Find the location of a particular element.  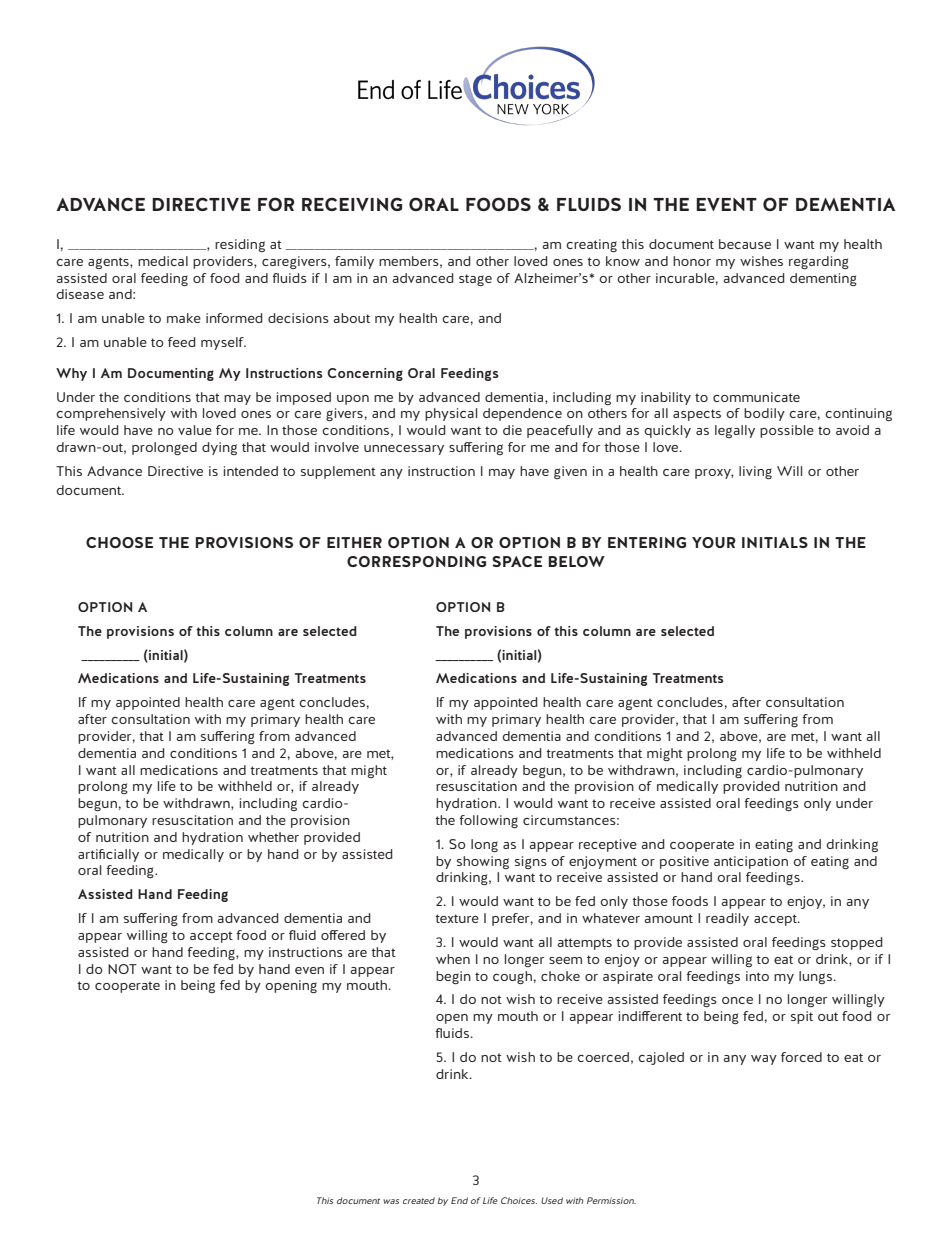

stage is located at coordinates (475, 280).
